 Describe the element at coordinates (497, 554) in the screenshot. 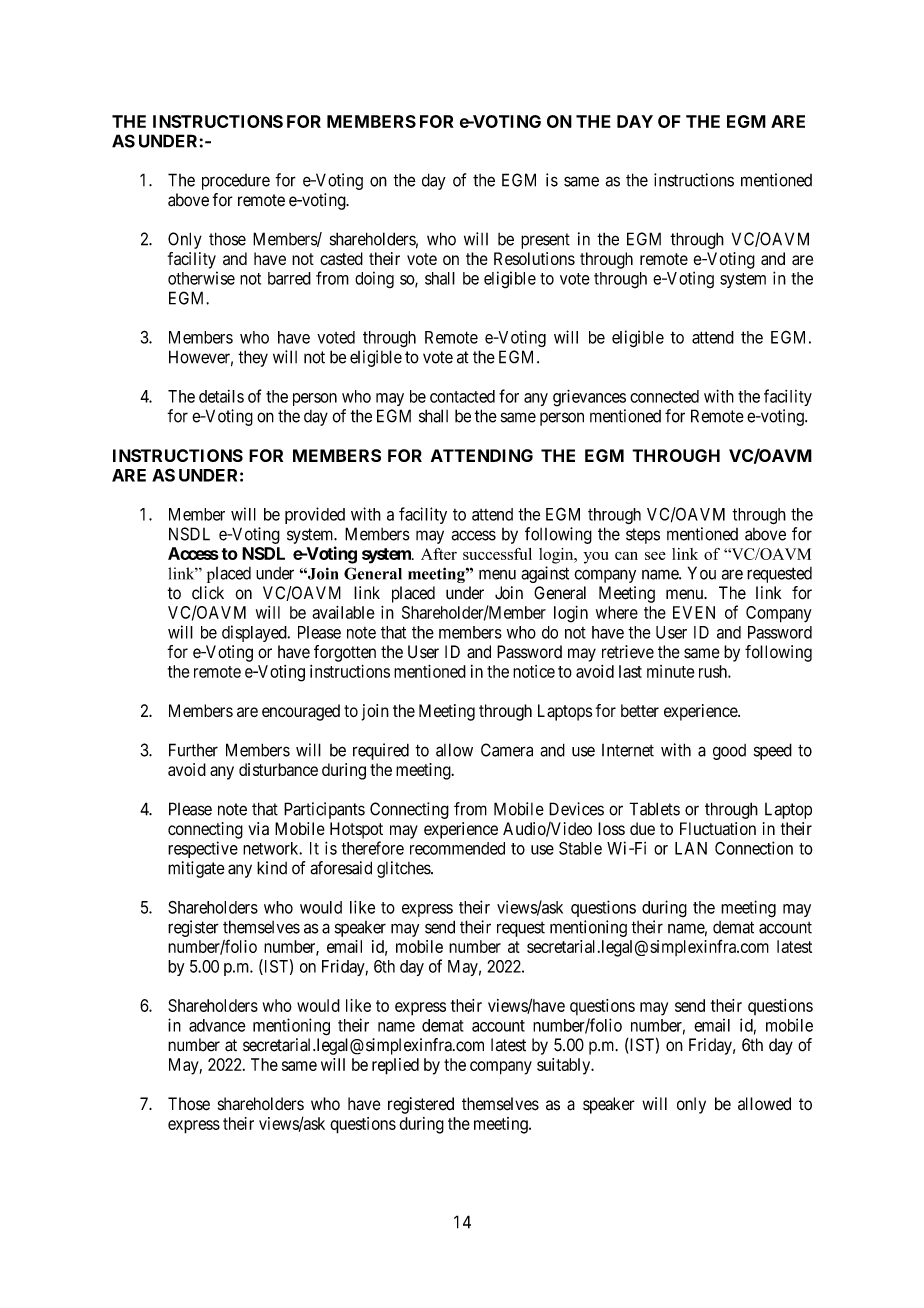

I see `successful` at that location.
